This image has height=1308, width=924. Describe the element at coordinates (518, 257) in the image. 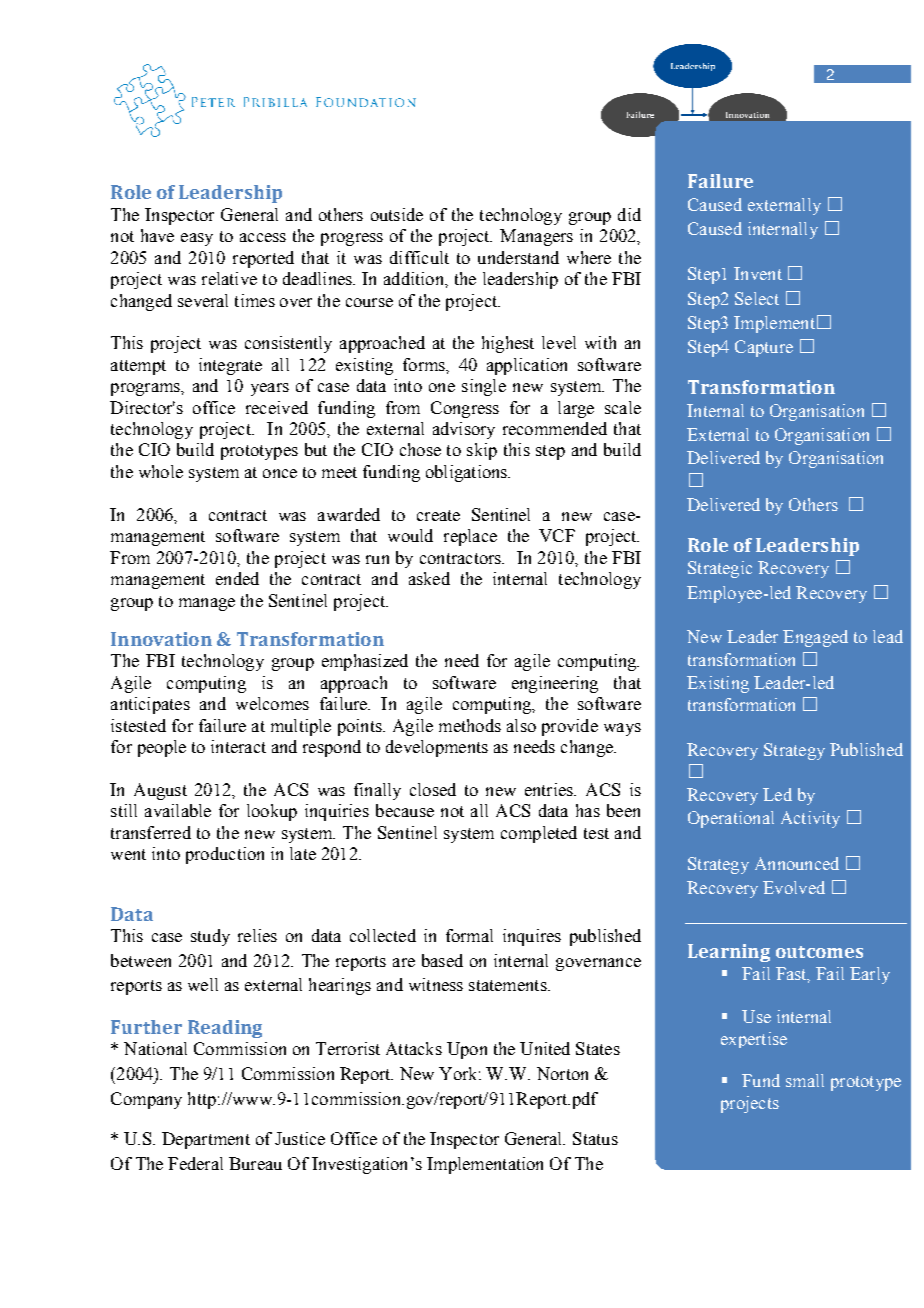

I see `understand` at that location.
